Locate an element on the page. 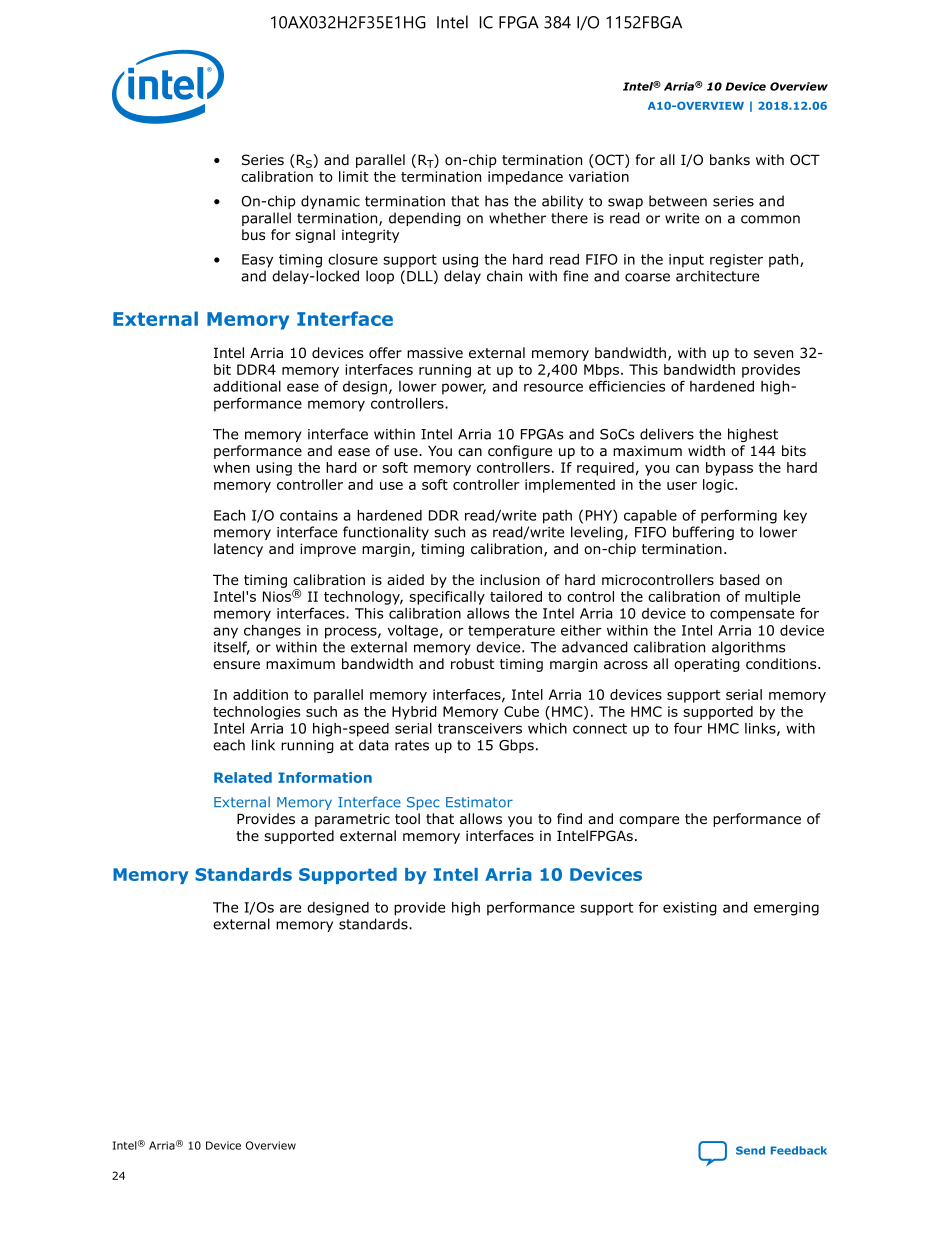 Image resolution: width=952 pixels, height=1233 pixels. Send is located at coordinates (750, 1150).
